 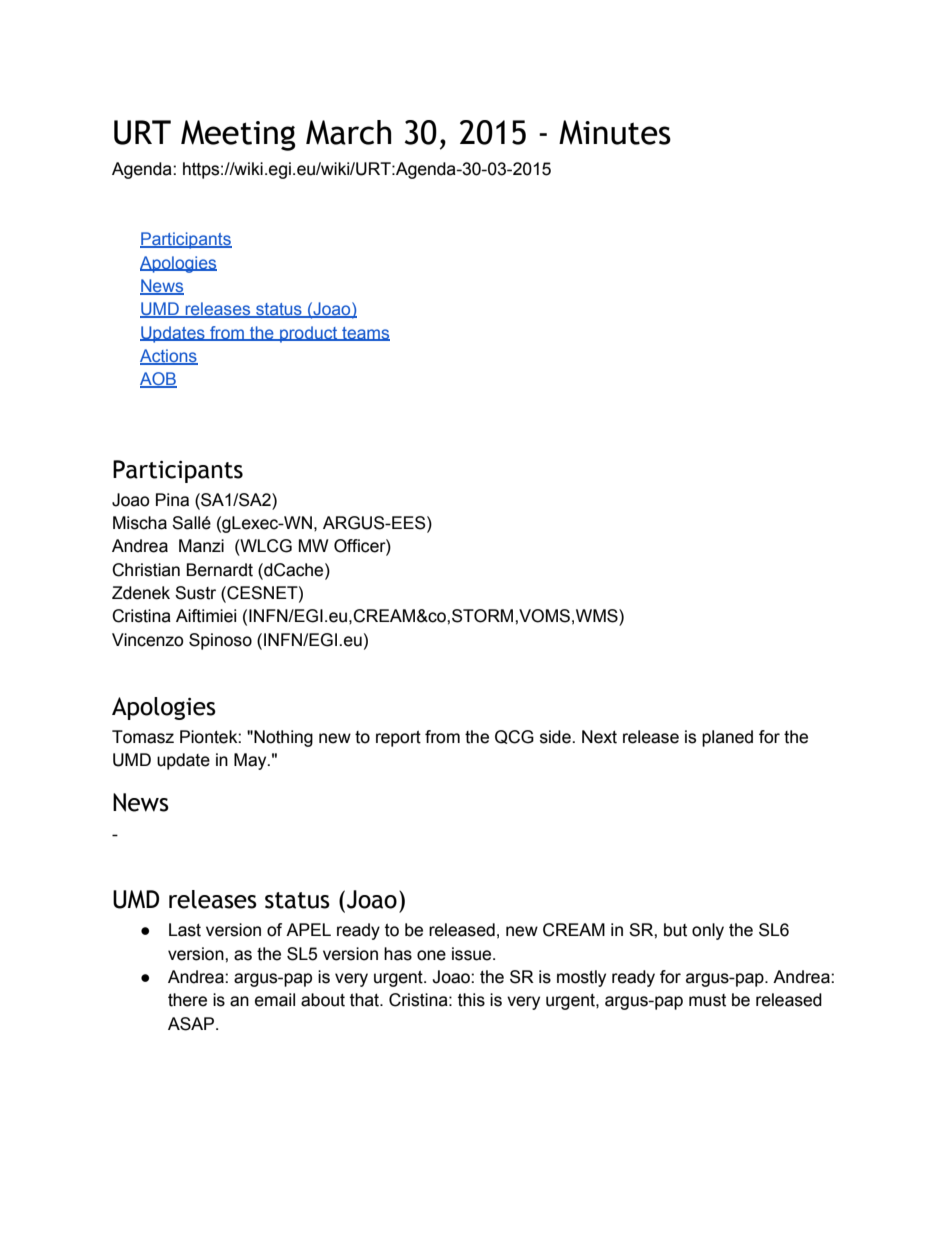 I want to click on Meeting, so click(x=238, y=135).
